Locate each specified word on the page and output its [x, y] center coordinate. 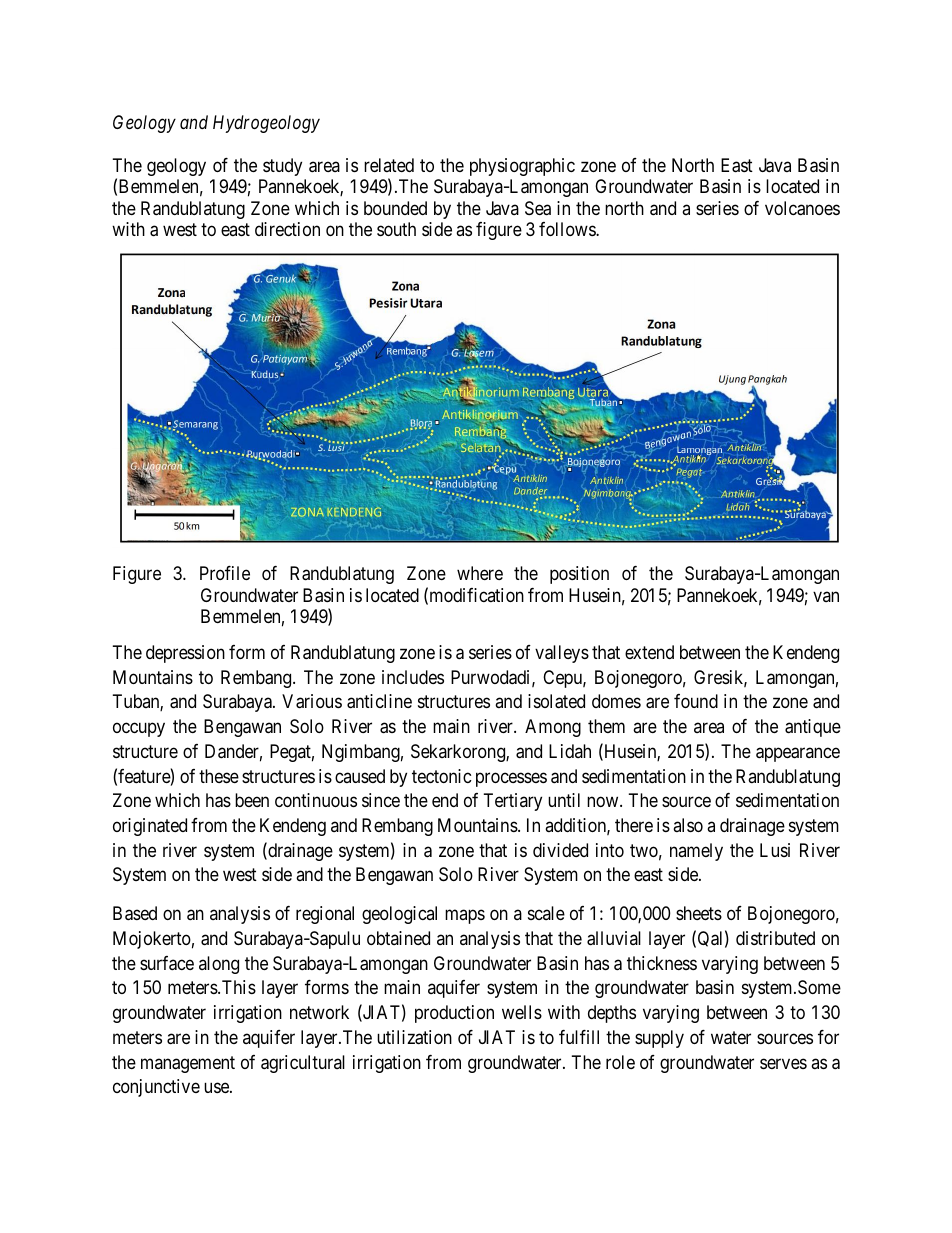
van [826, 596]
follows [568, 229]
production [454, 1014]
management [188, 1064]
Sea [538, 208]
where [480, 573]
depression [185, 654]
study [282, 167]
